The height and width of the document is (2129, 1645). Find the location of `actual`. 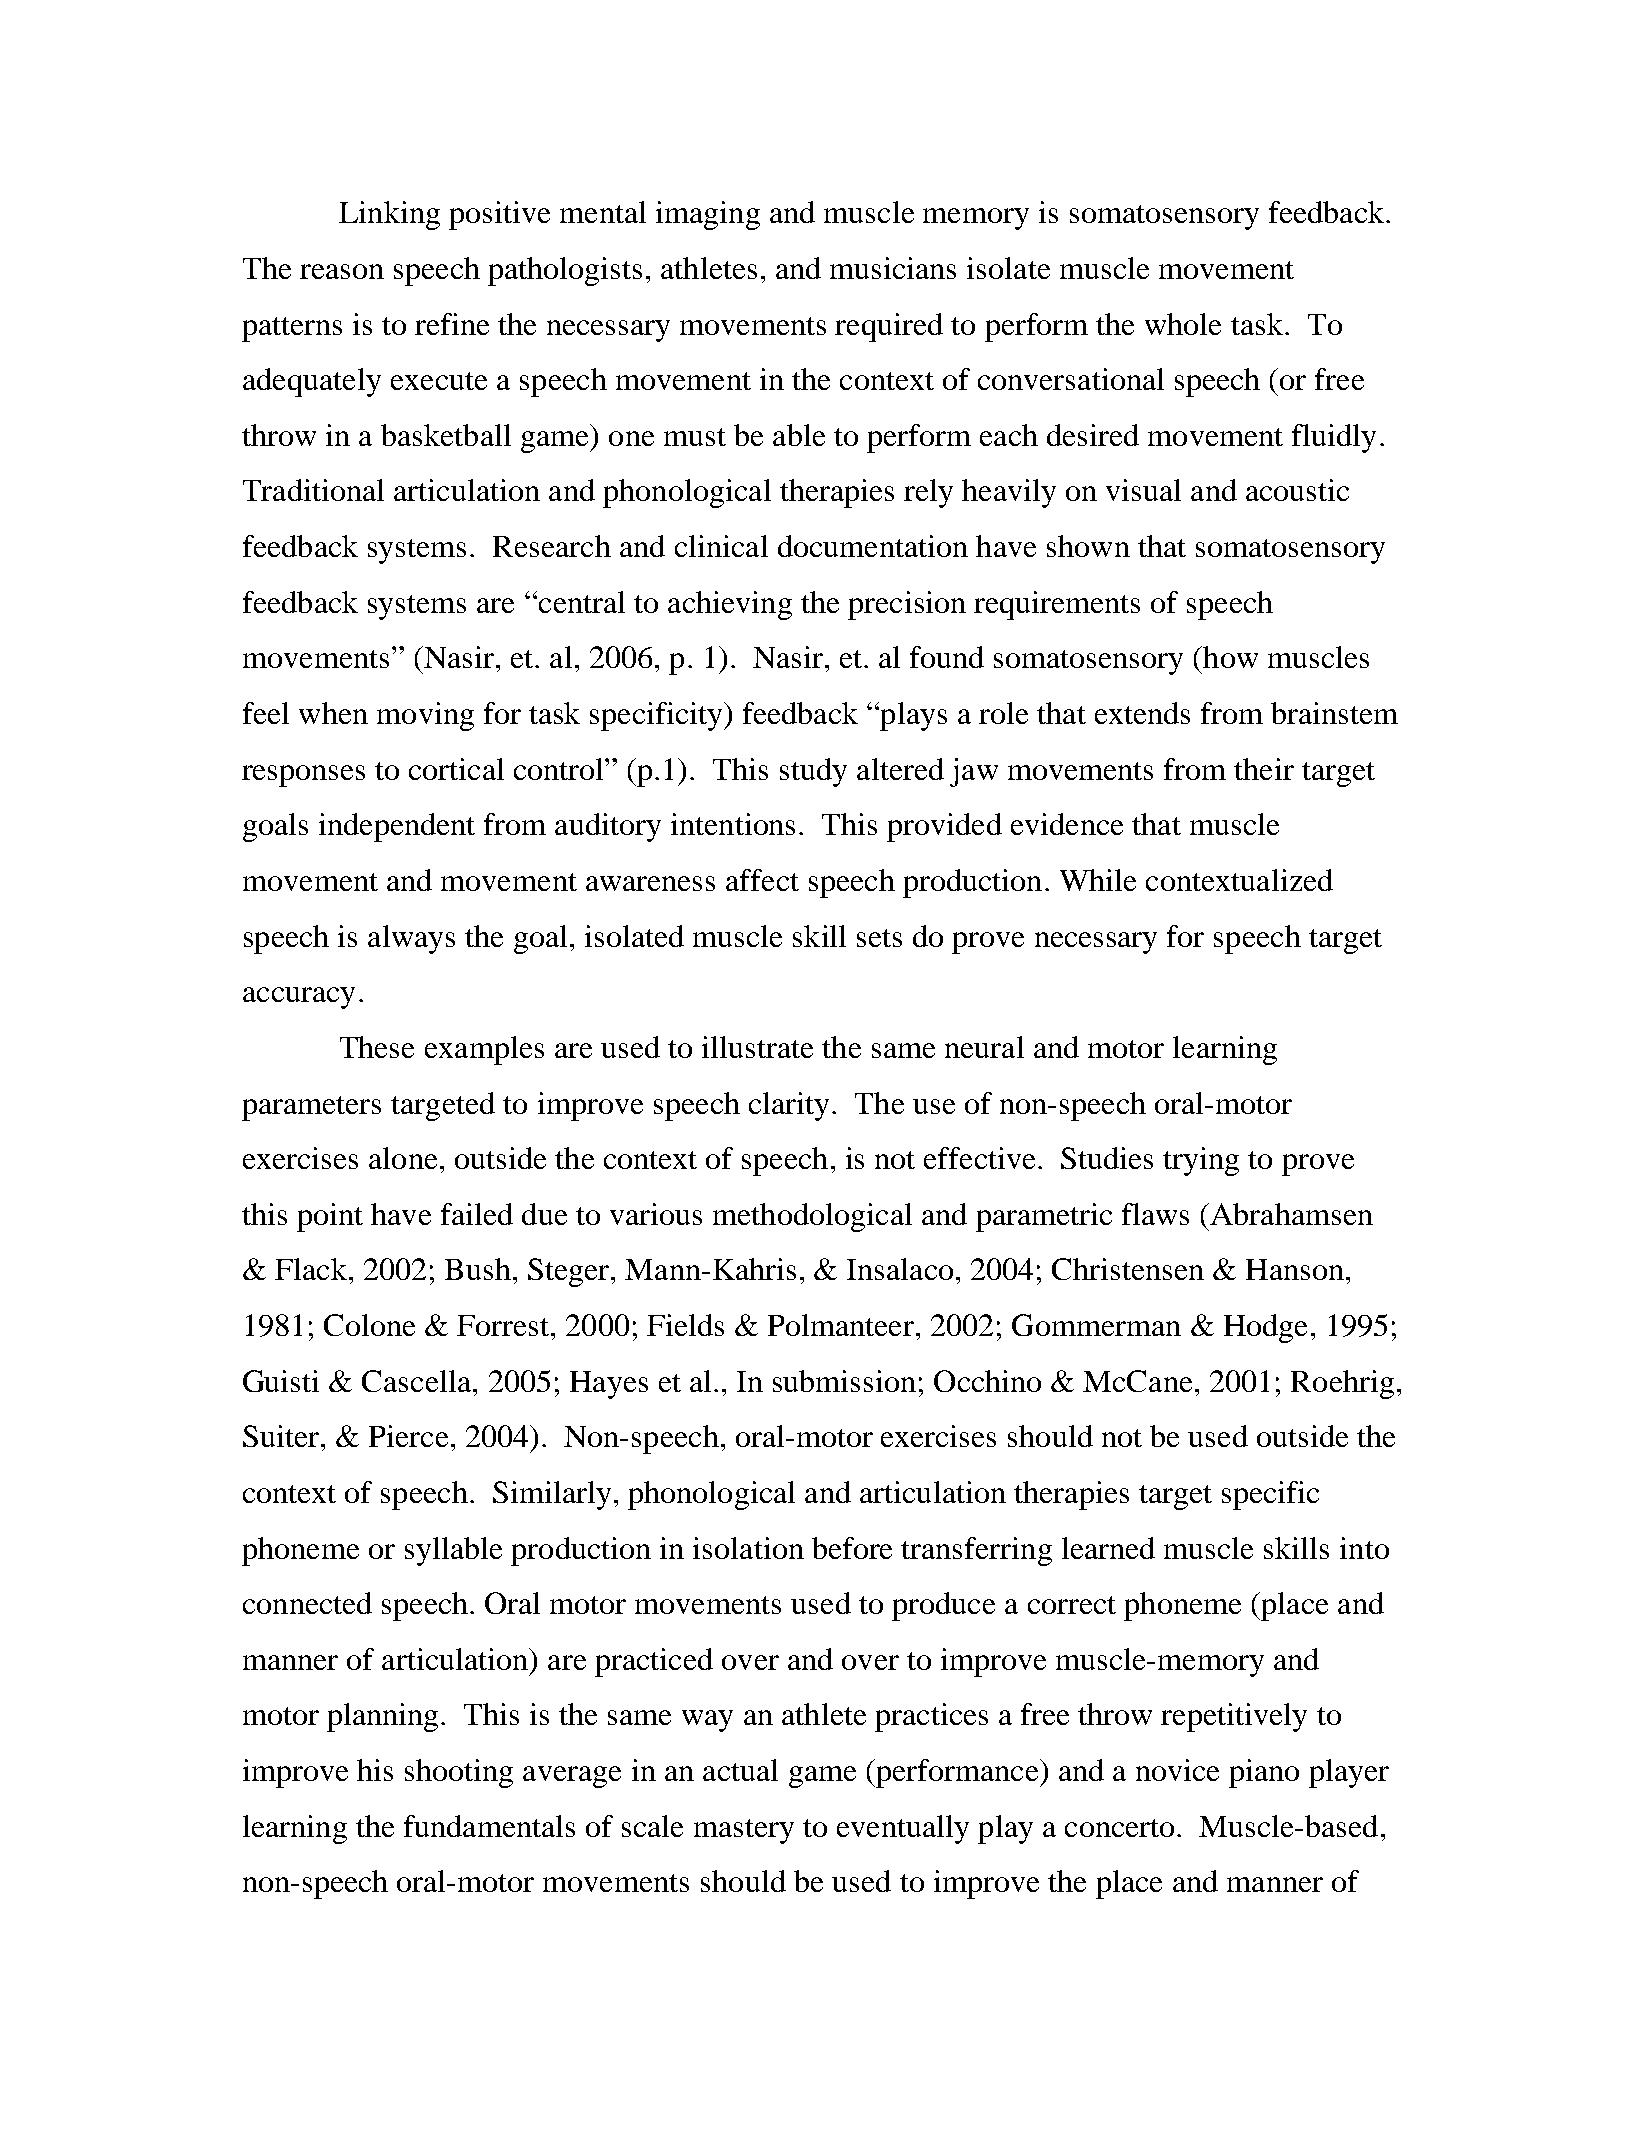

actual is located at coordinates (740, 1770).
